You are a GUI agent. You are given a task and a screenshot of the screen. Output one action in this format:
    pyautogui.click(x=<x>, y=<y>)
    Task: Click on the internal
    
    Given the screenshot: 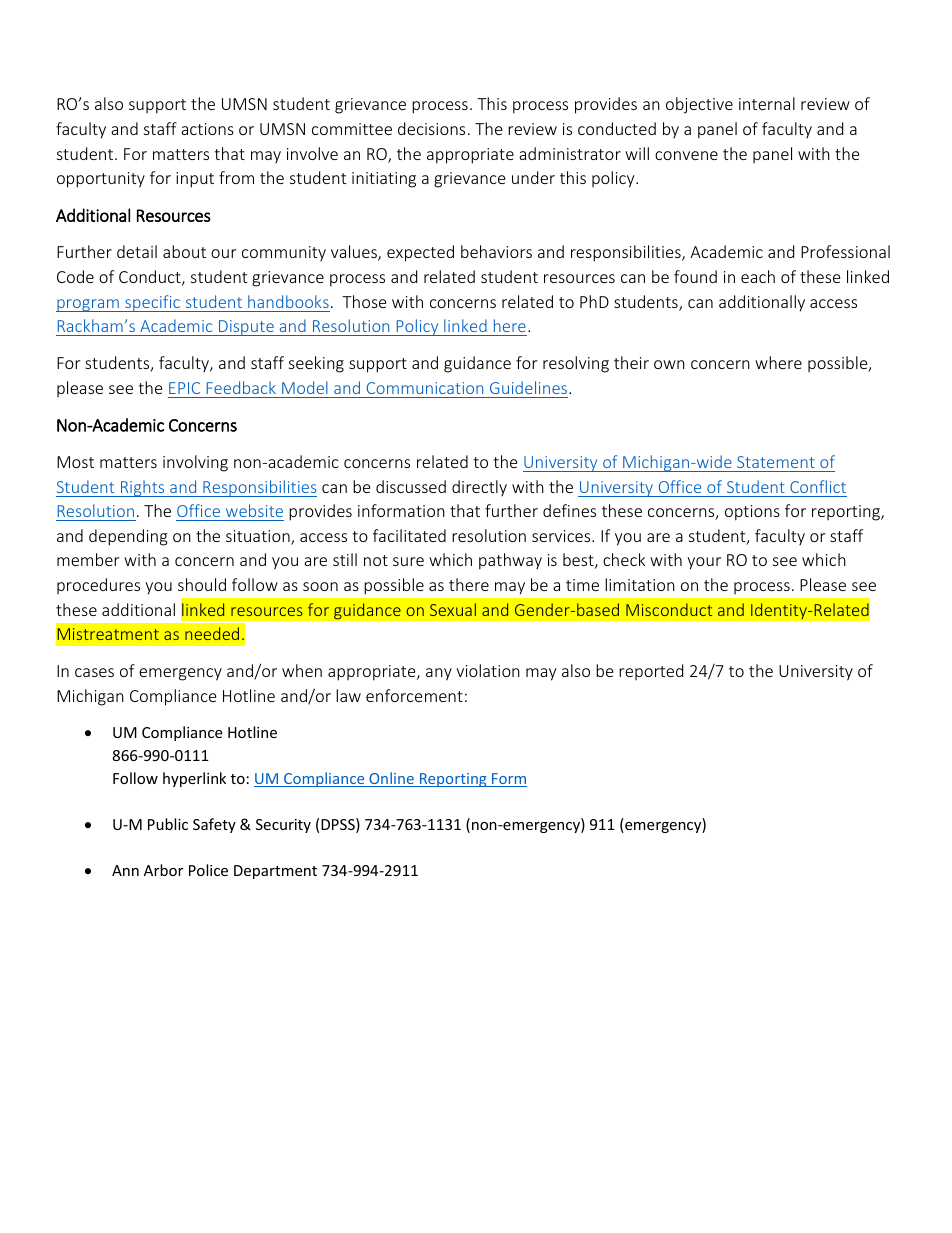 What is the action you would take?
    pyautogui.click(x=767, y=103)
